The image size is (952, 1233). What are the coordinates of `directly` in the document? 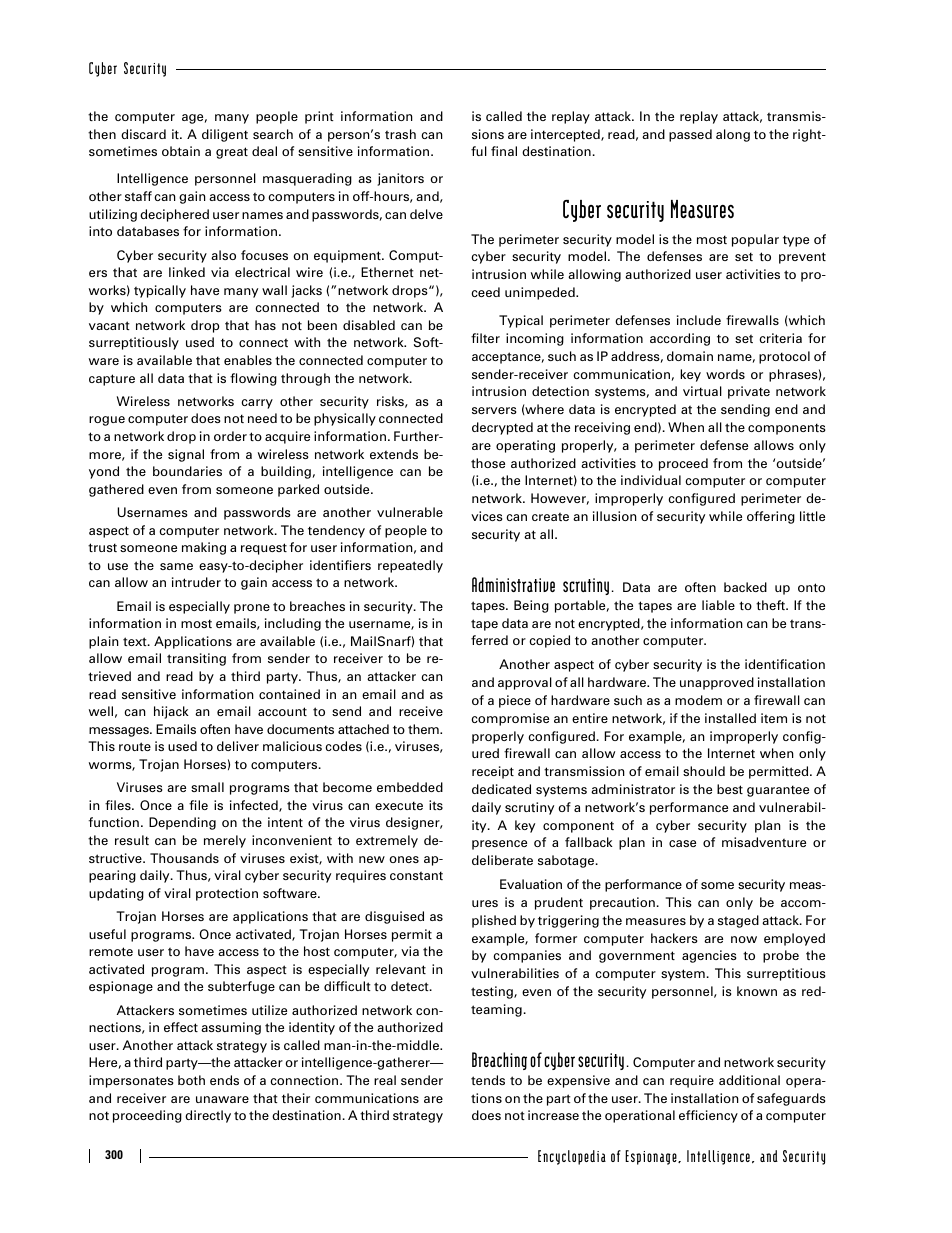 It's located at (208, 1116).
